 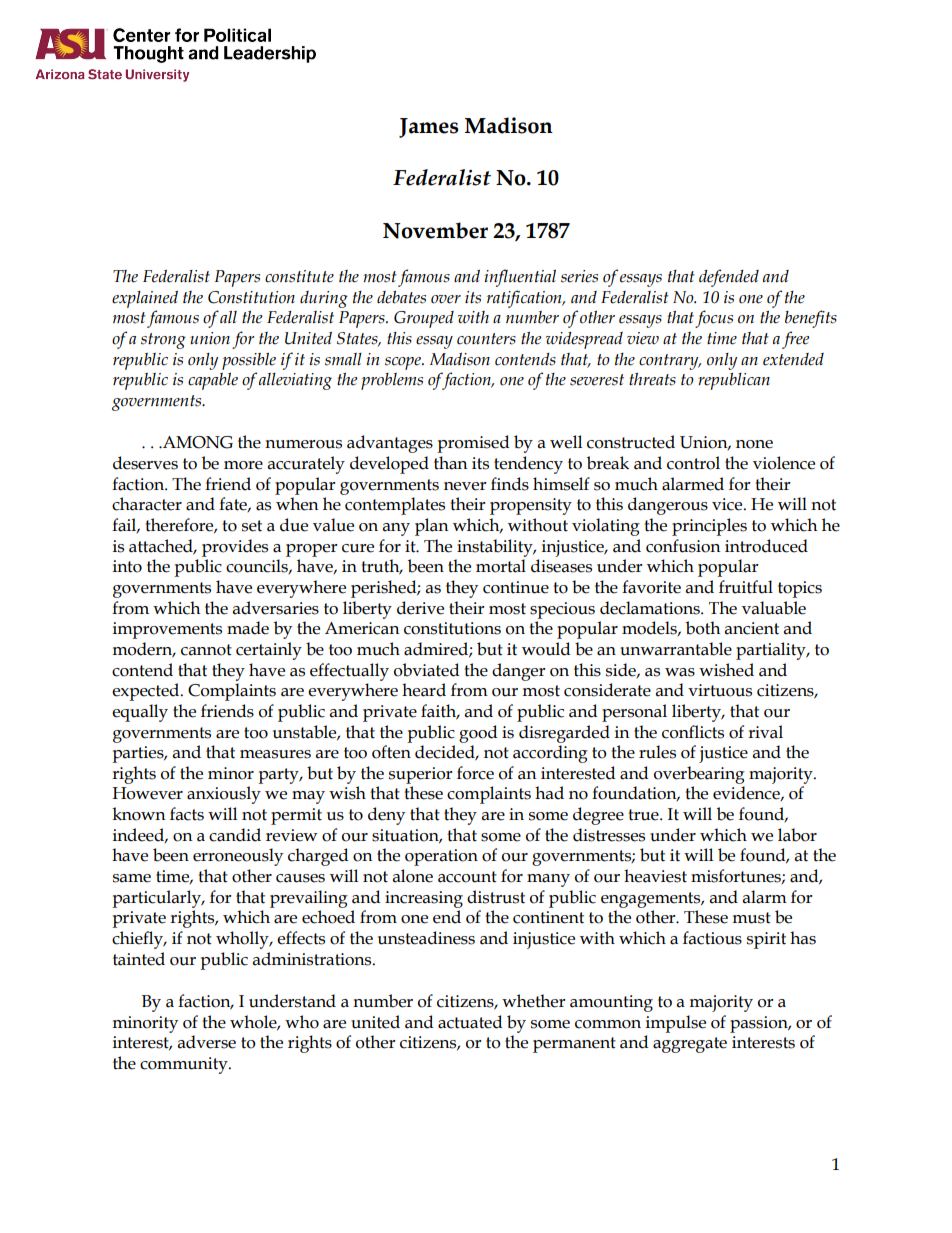 What do you see at coordinates (729, 278) in the screenshot?
I see `defended` at bounding box center [729, 278].
